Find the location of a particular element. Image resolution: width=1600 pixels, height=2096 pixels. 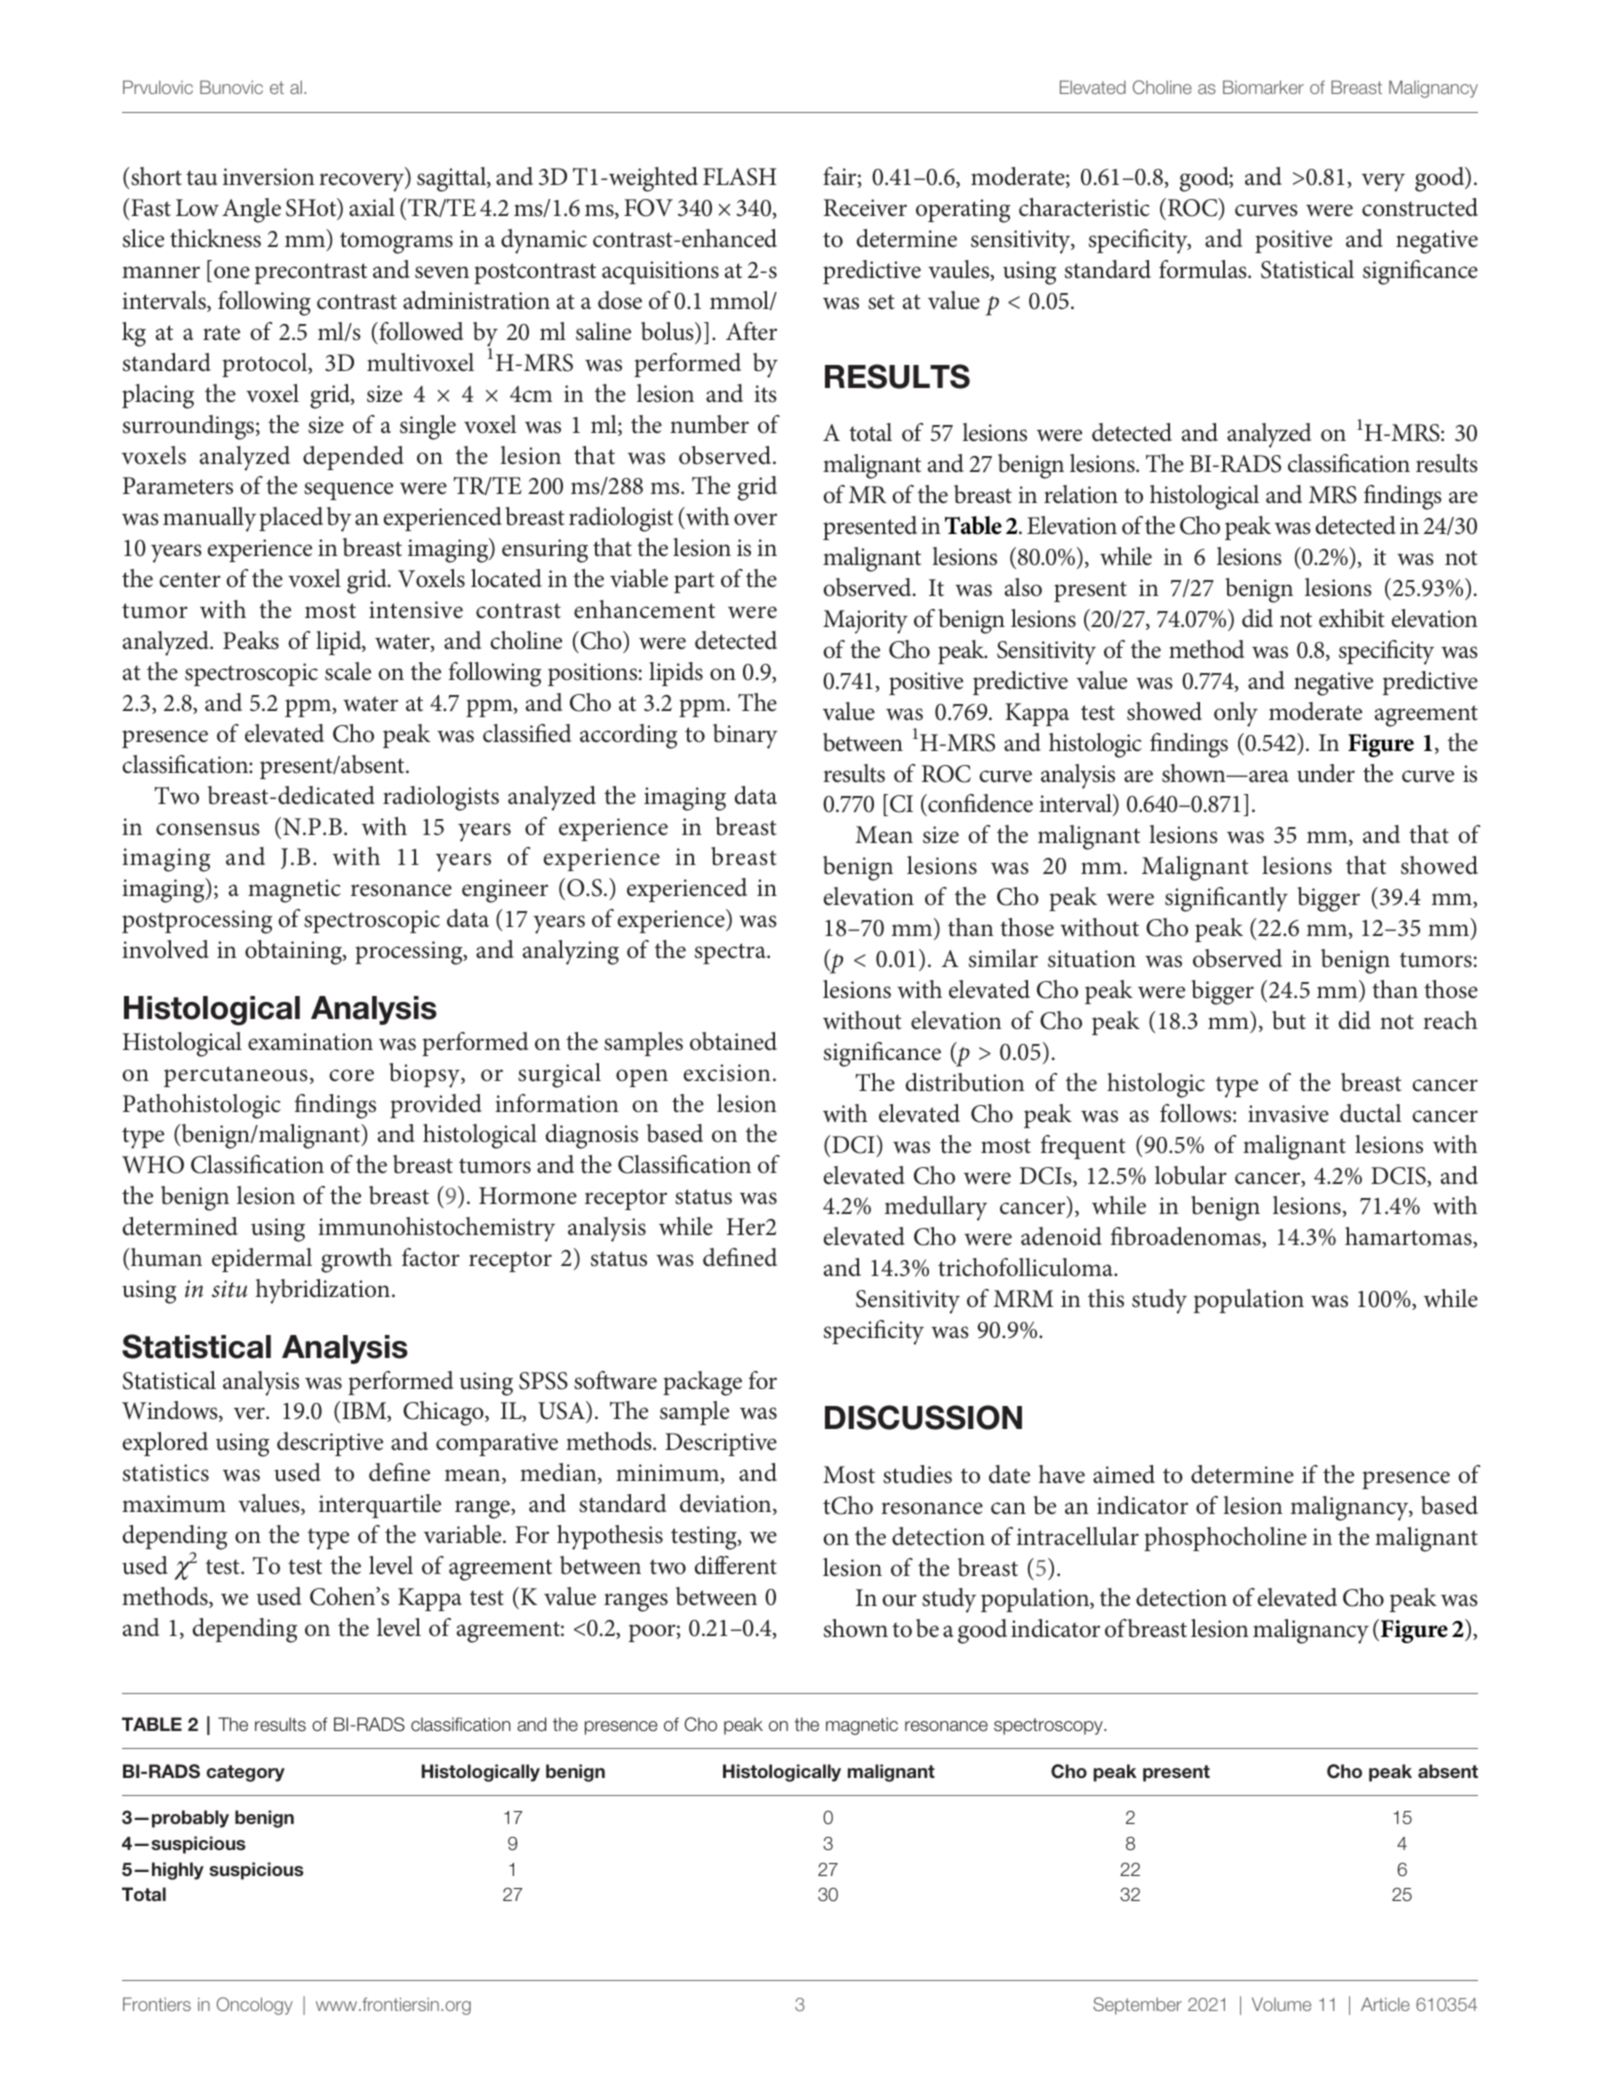

Oncology is located at coordinates (254, 2006).
